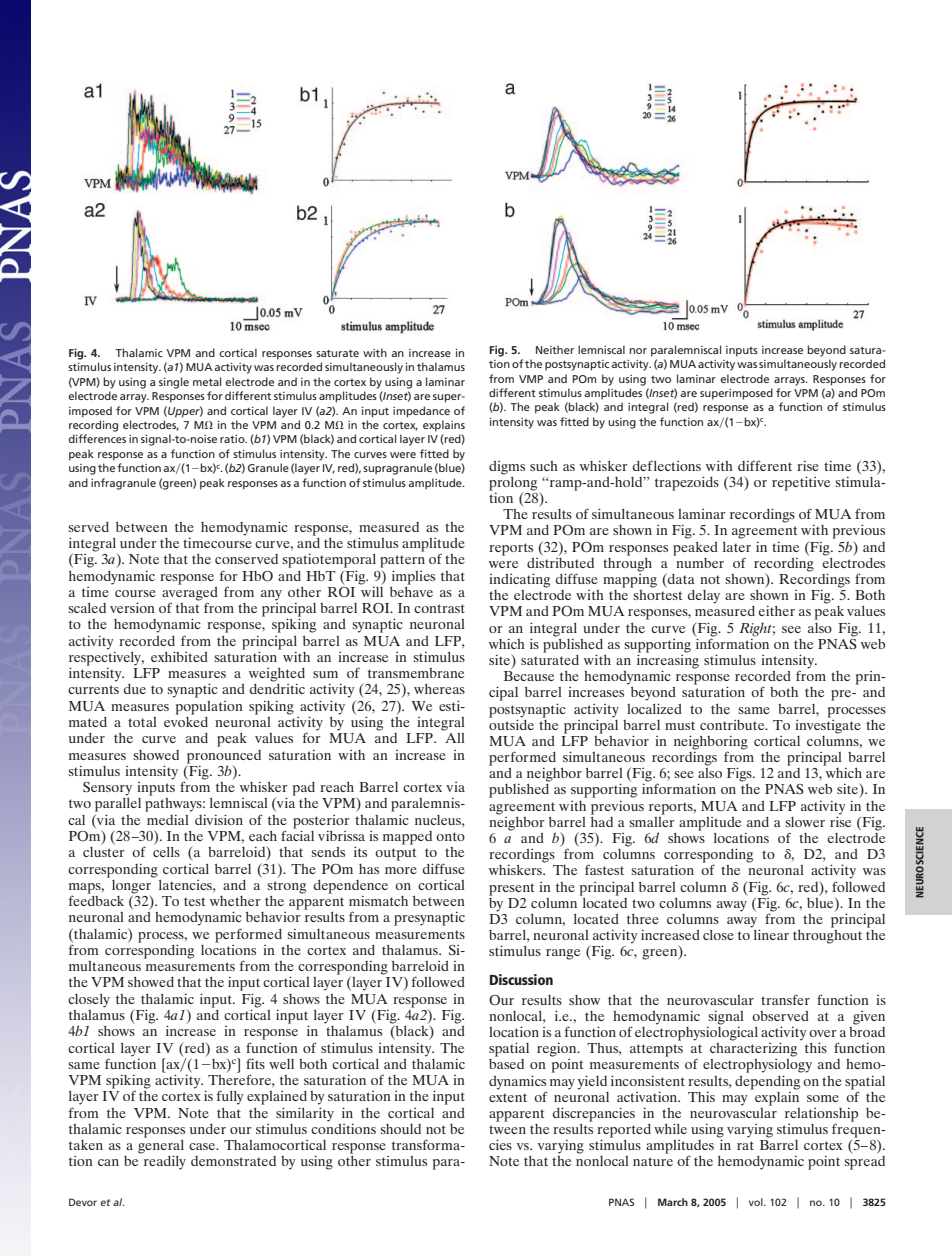  I want to click on should, so click(401, 1129).
